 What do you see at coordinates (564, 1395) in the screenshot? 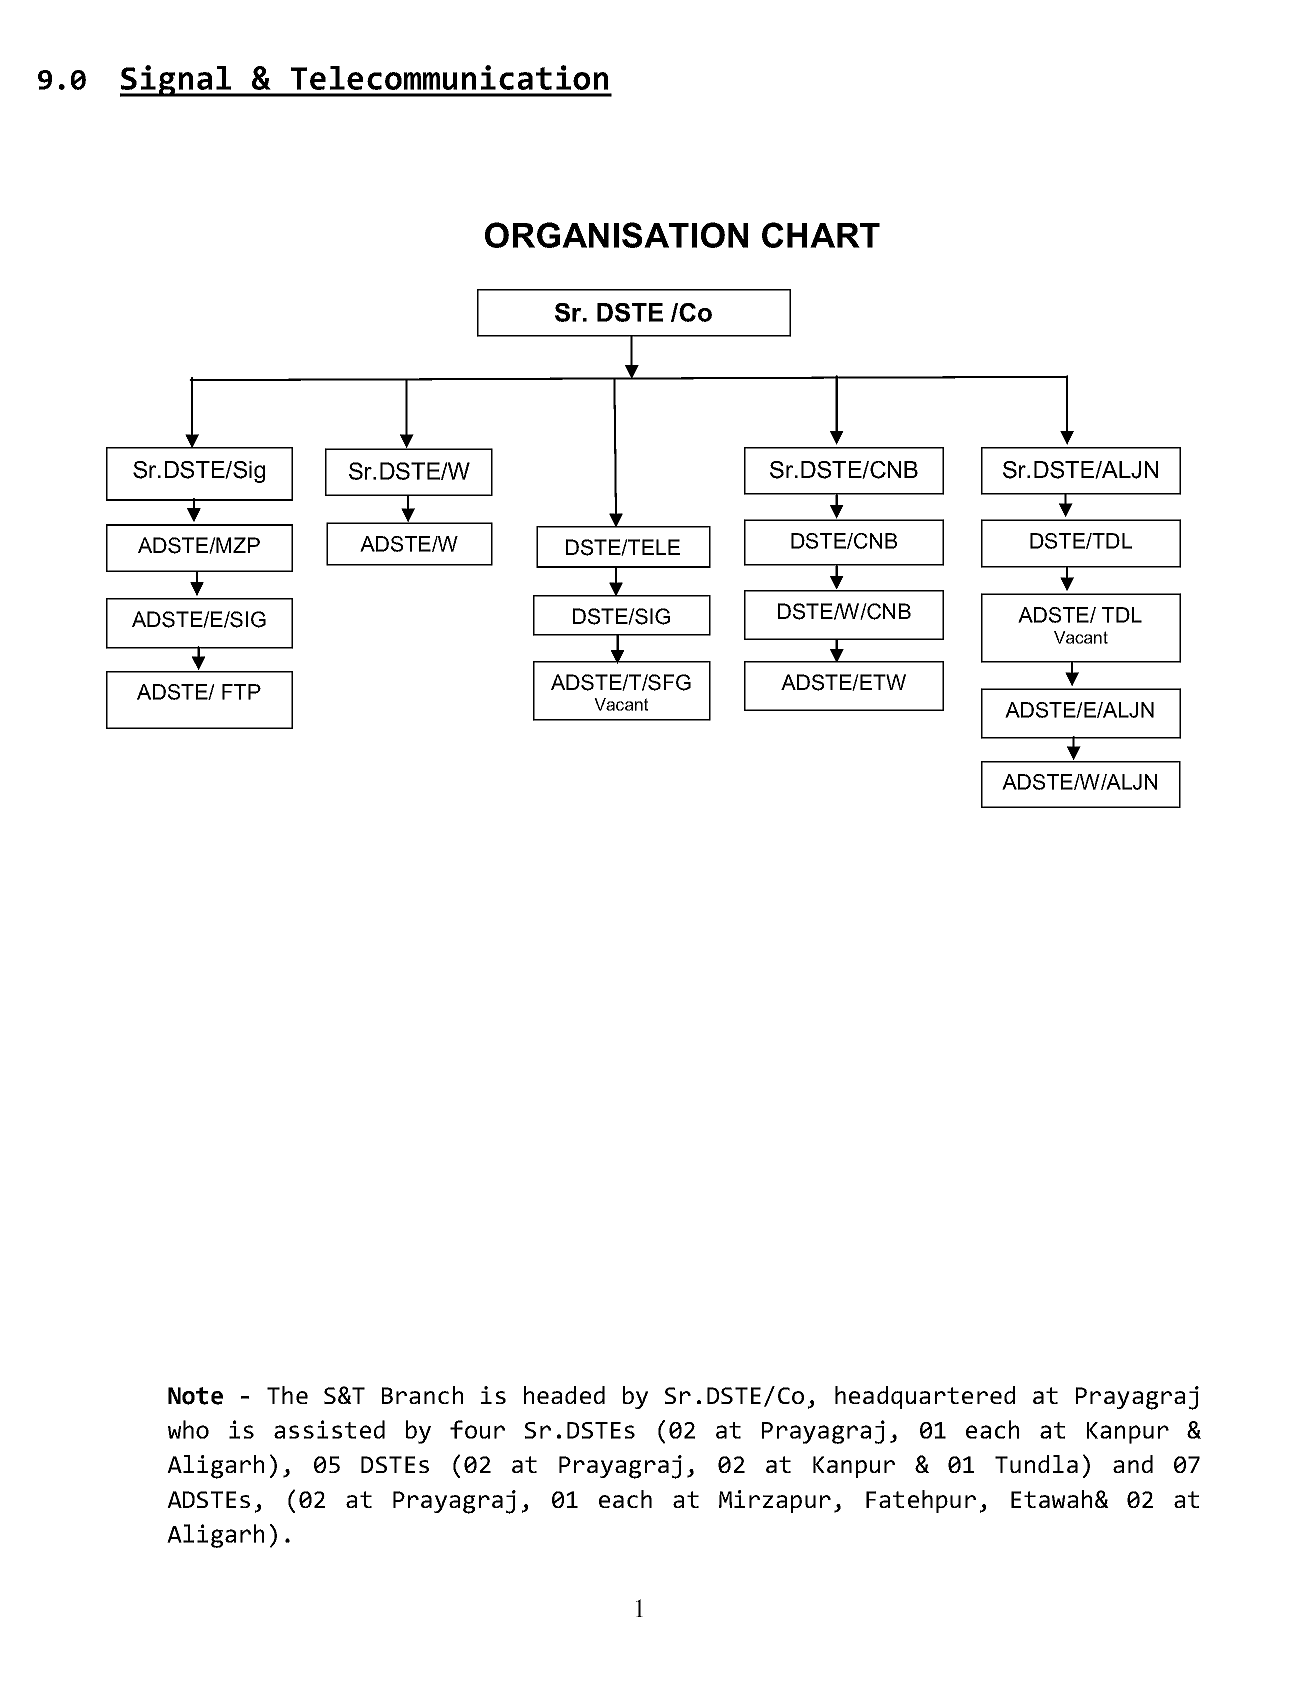
I see `headed` at bounding box center [564, 1395].
